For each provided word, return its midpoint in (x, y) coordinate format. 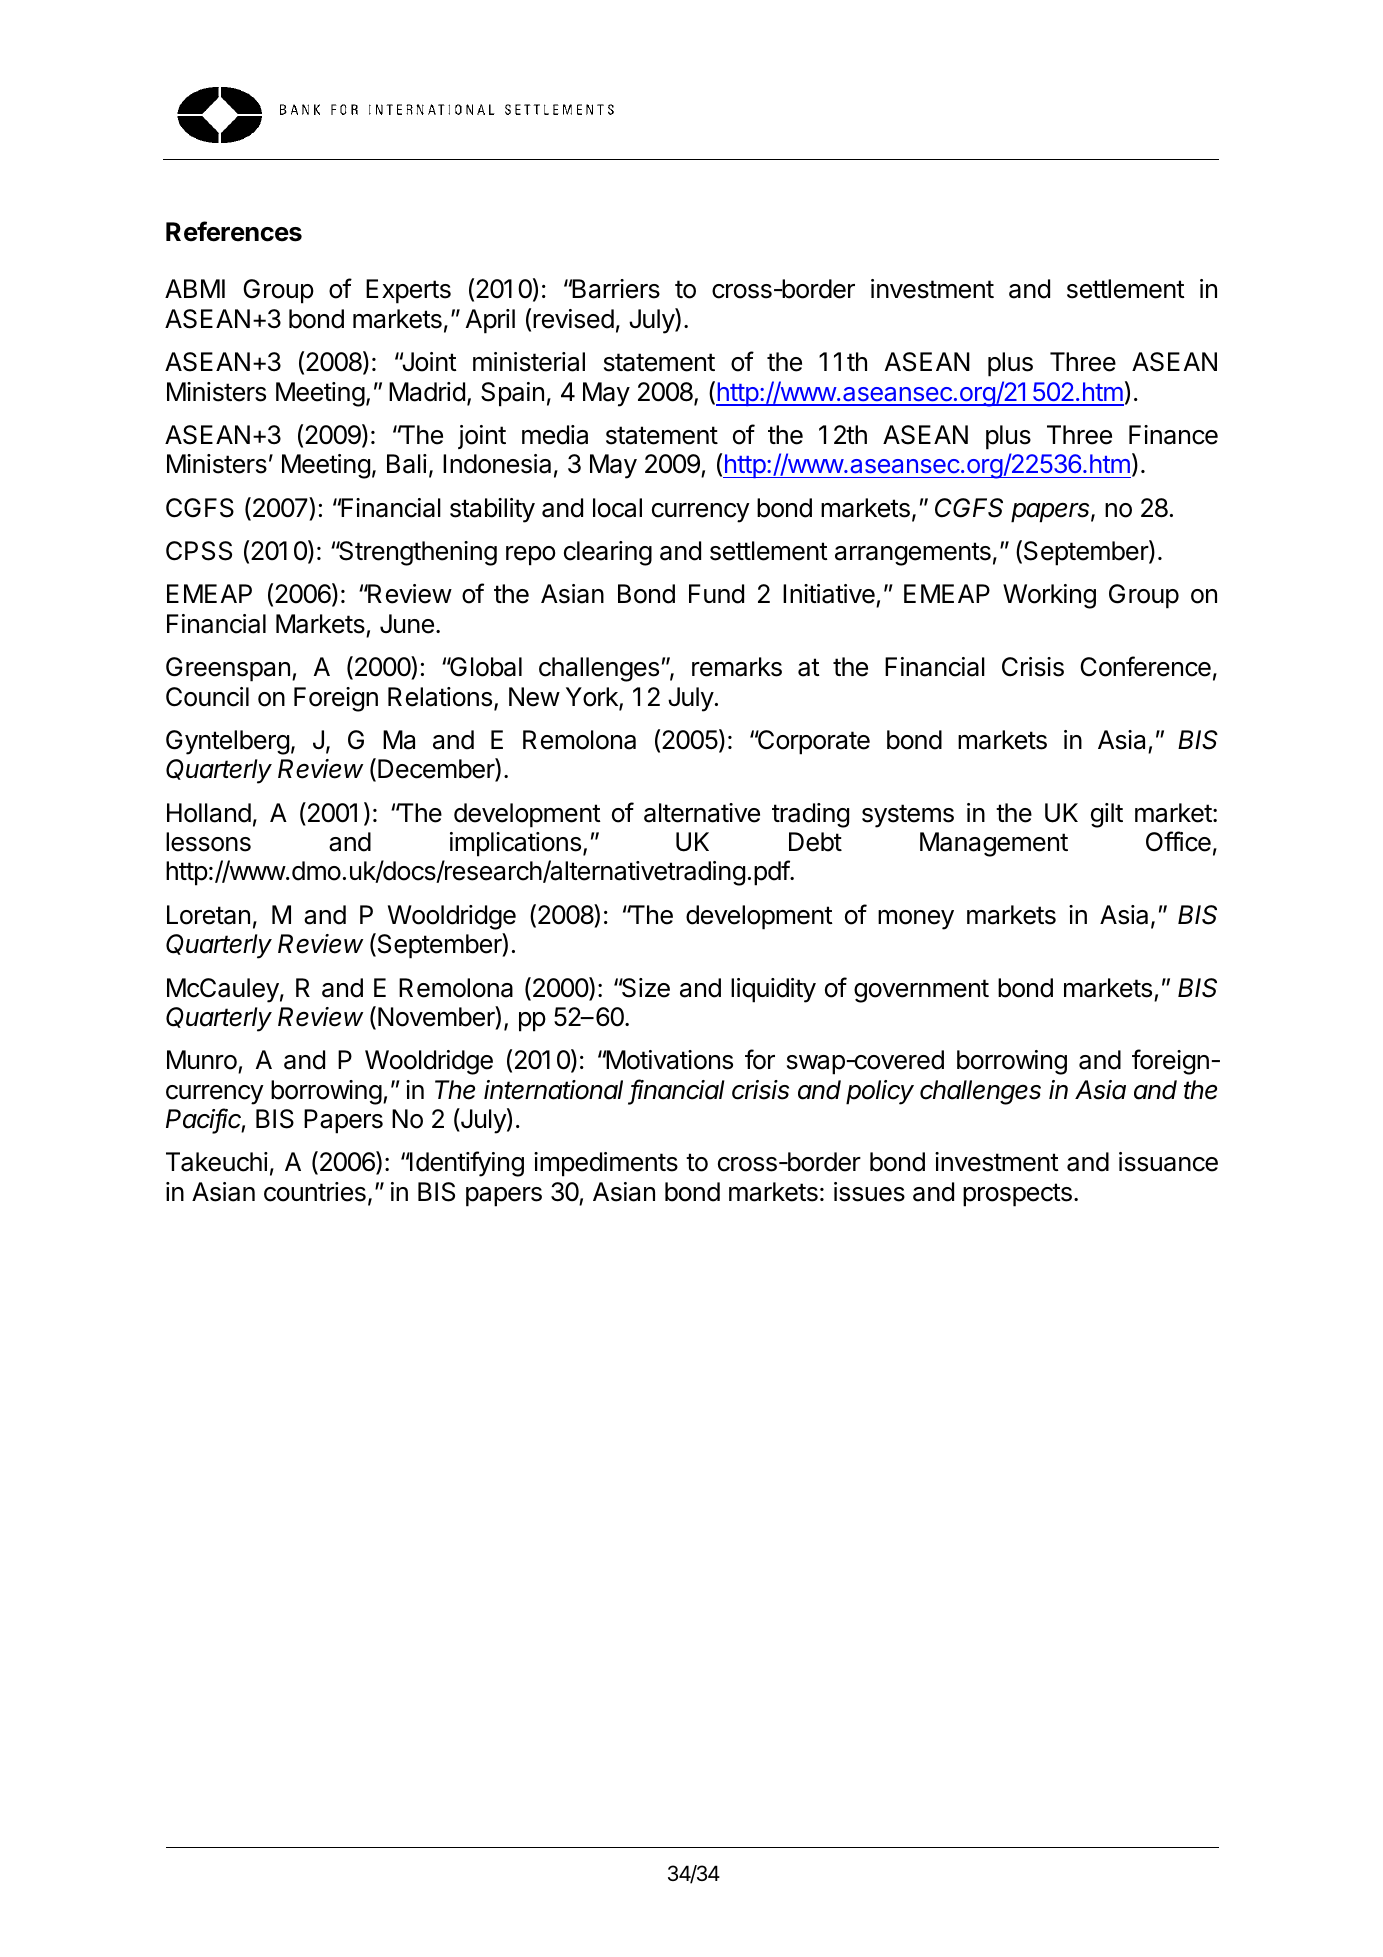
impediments (606, 1164)
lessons (208, 842)
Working (1049, 596)
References (234, 231)
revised (573, 319)
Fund (716, 594)
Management (994, 844)
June (407, 624)
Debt (815, 842)
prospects (1017, 1195)
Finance (1173, 435)
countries (315, 1192)
